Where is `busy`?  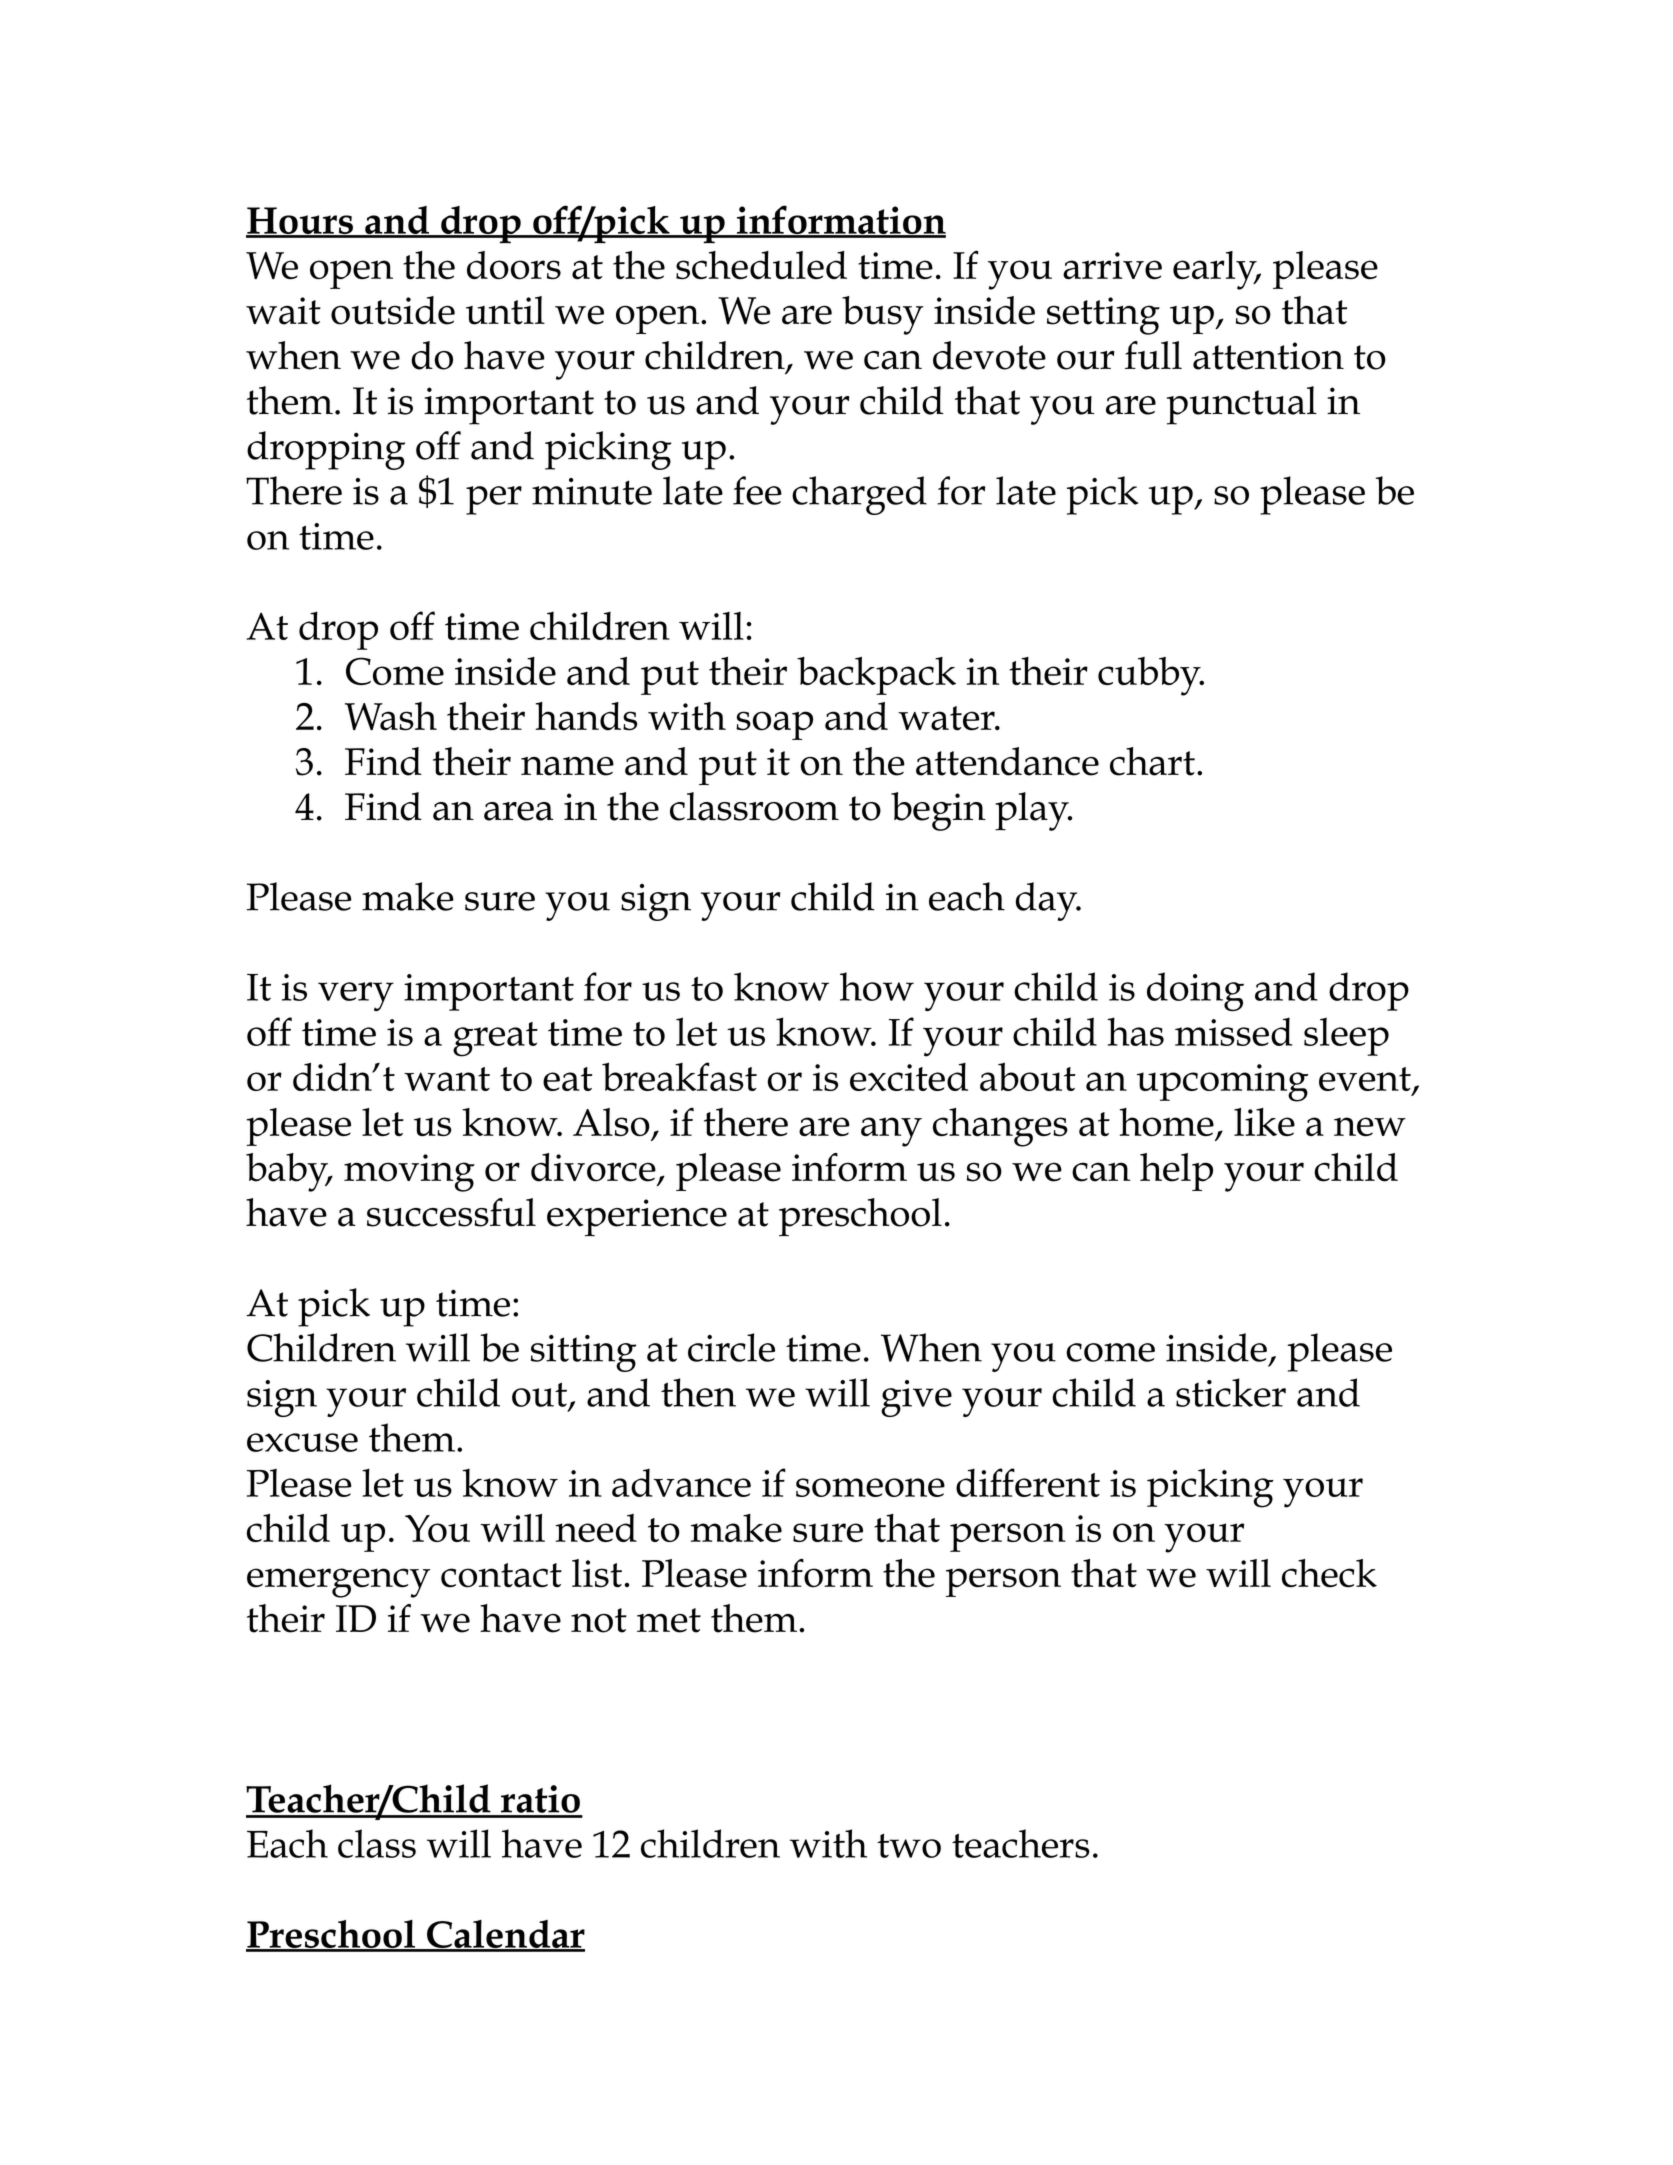 busy is located at coordinates (883, 315).
